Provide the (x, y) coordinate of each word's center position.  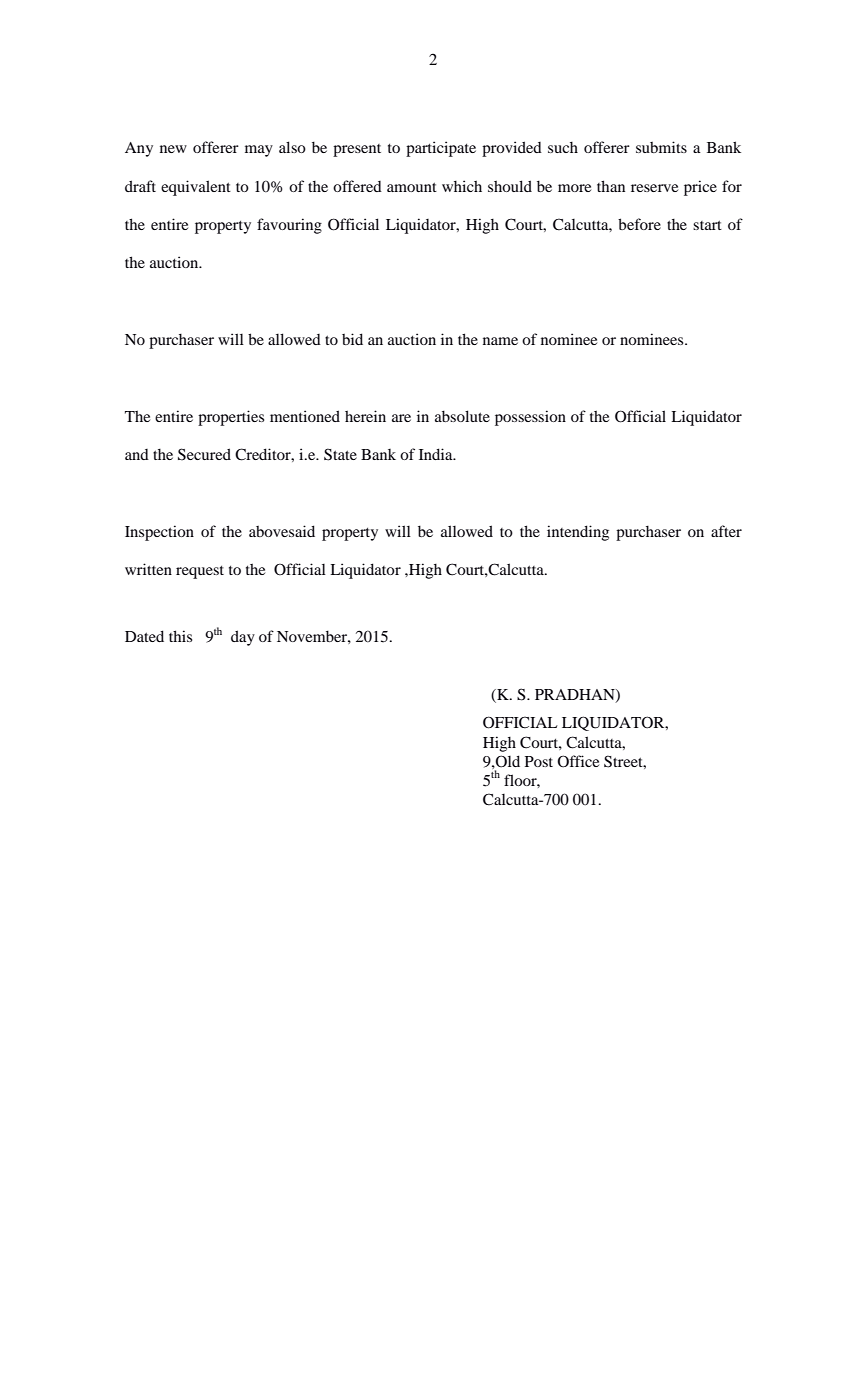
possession (530, 418)
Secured (204, 454)
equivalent (196, 188)
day (243, 638)
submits (661, 147)
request (200, 572)
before (639, 224)
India (437, 454)
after (726, 531)
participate (441, 149)
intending (578, 533)
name (500, 341)
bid (352, 339)
